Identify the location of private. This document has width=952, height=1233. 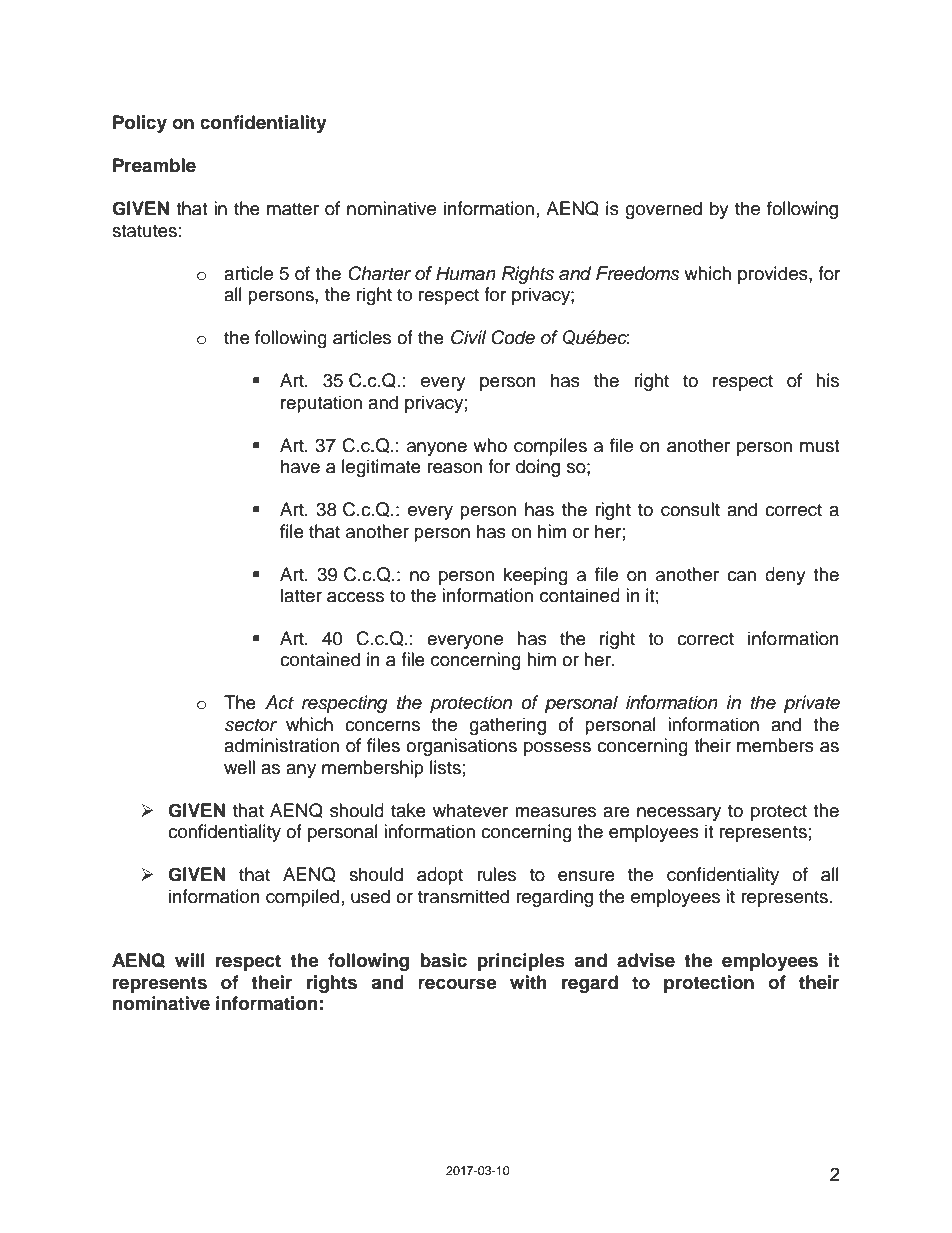
(812, 704).
